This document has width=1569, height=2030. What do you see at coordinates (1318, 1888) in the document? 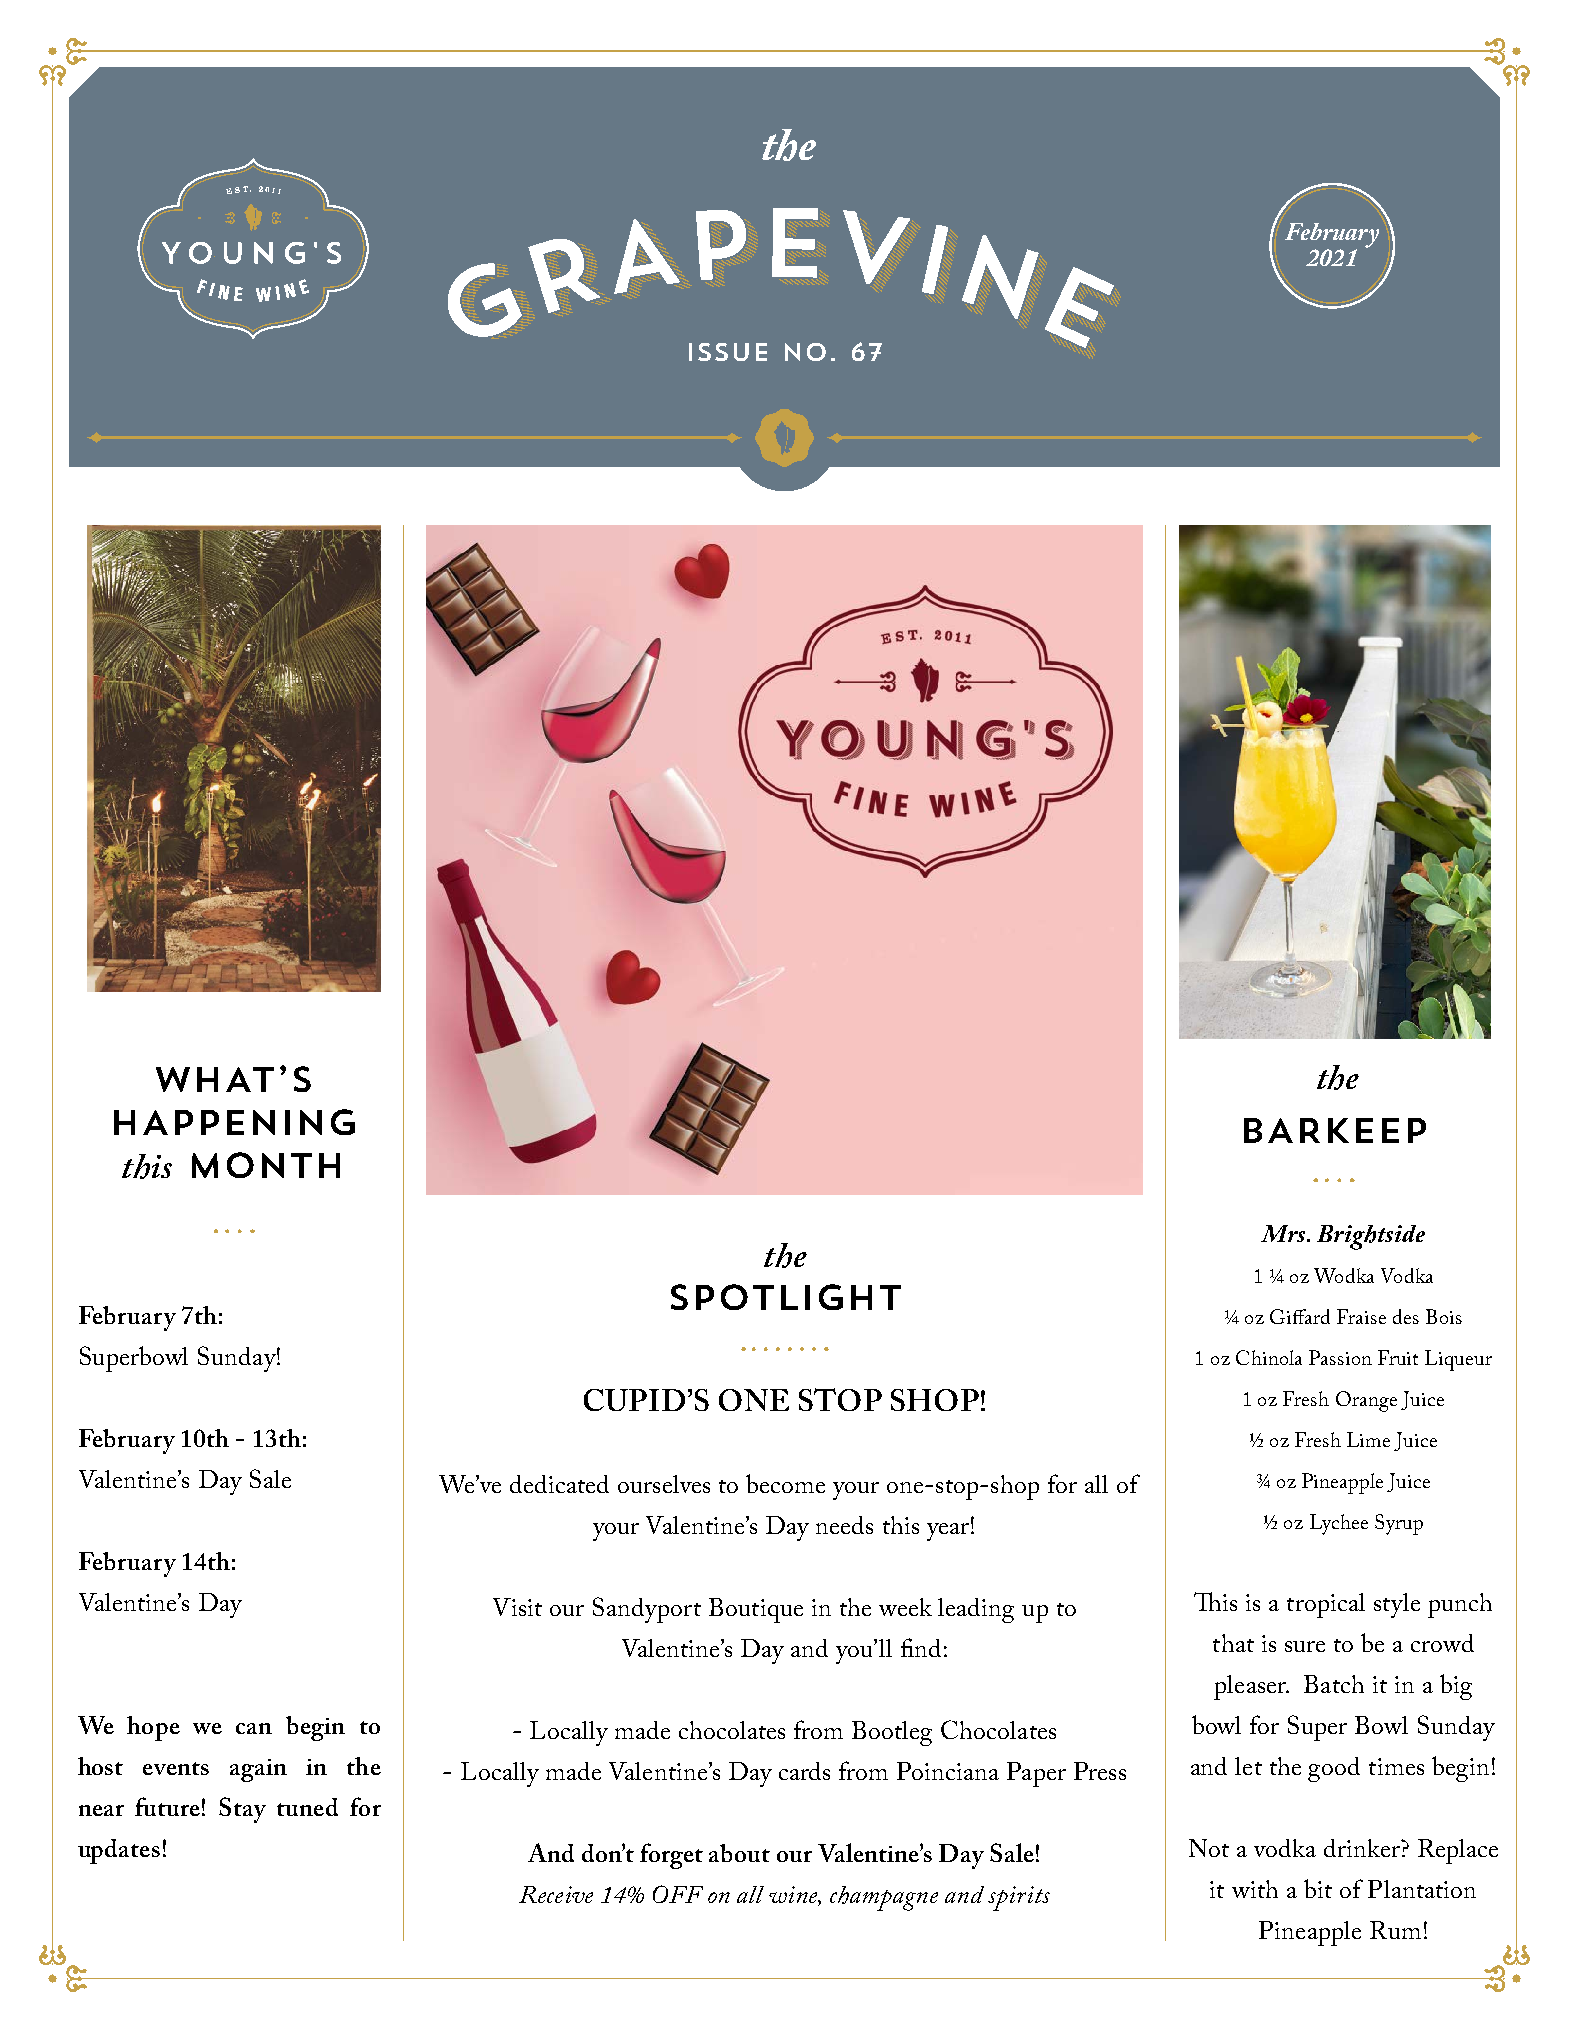
I see `bit` at bounding box center [1318, 1888].
